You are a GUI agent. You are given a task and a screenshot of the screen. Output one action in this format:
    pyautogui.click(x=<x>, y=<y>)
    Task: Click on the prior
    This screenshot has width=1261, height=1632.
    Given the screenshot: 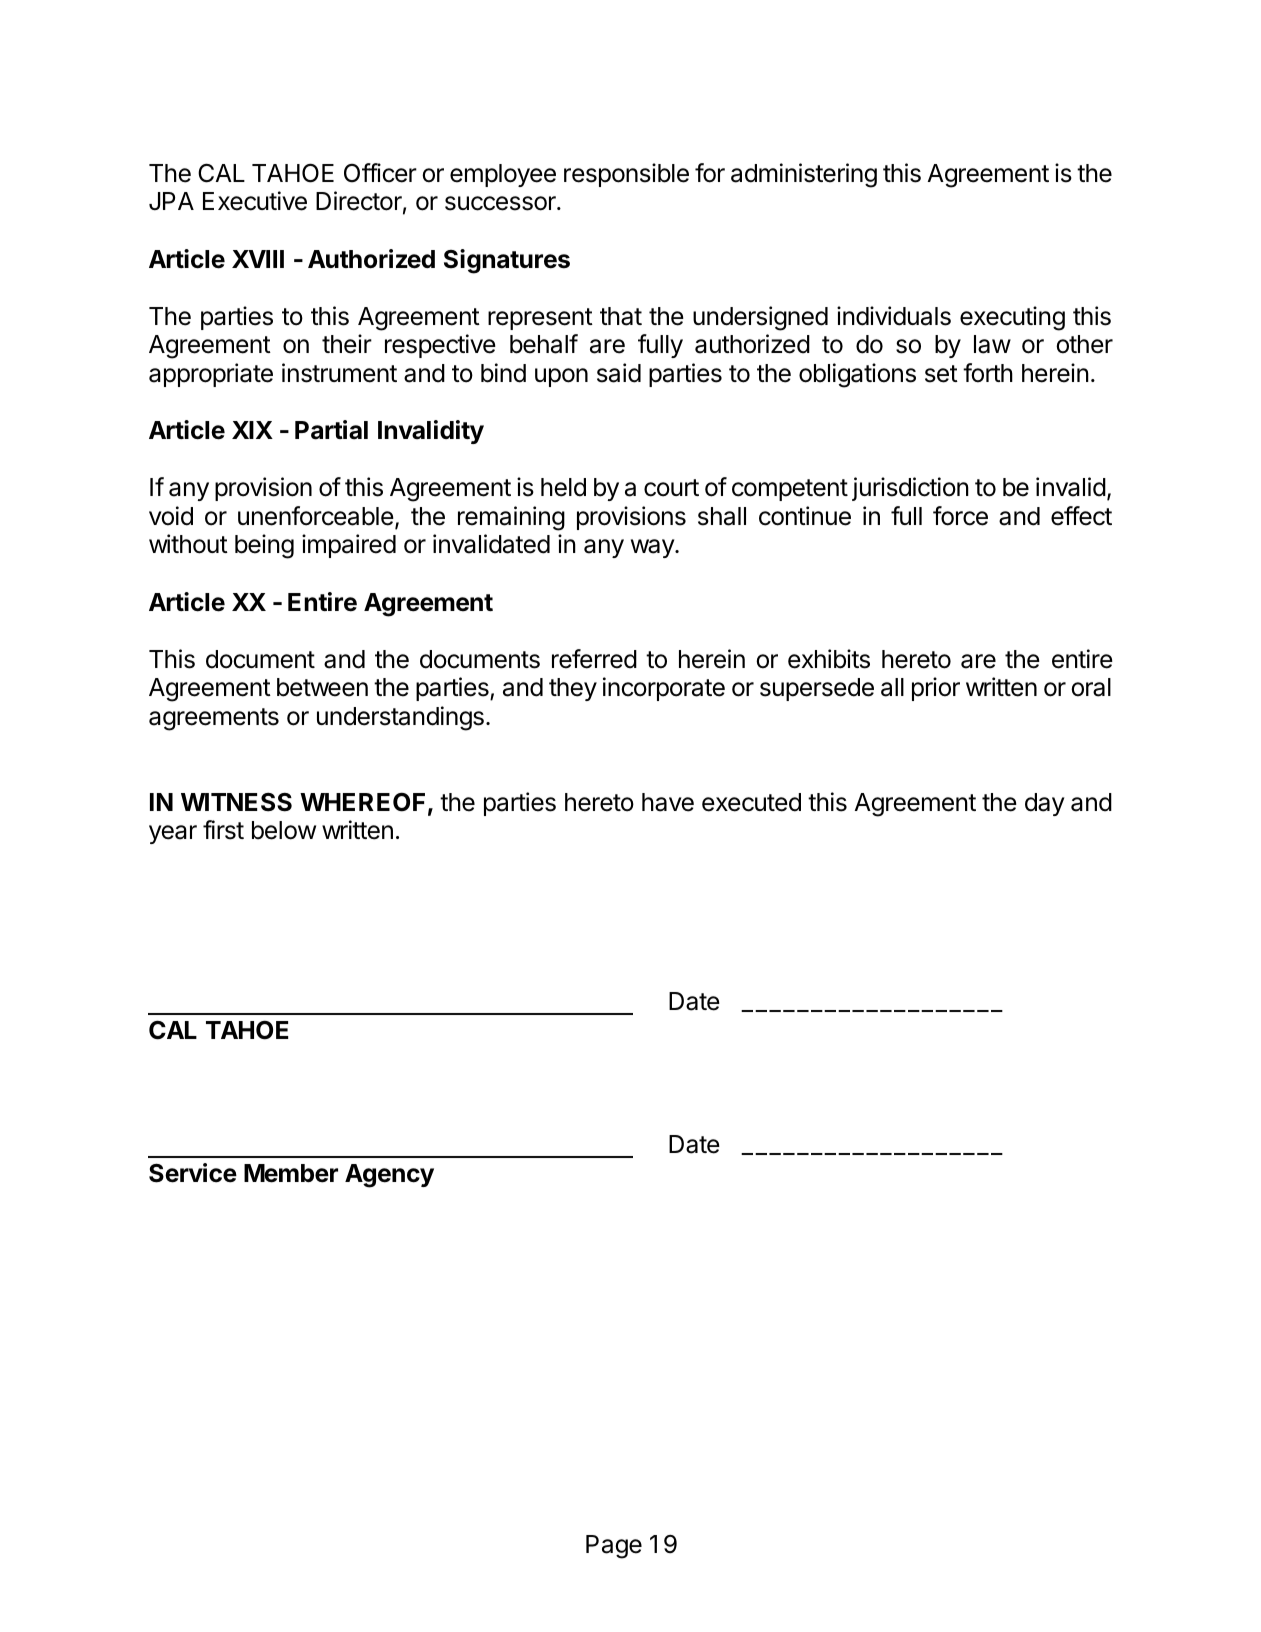 What is the action you would take?
    pyautogui.click(x=936, y=689)
